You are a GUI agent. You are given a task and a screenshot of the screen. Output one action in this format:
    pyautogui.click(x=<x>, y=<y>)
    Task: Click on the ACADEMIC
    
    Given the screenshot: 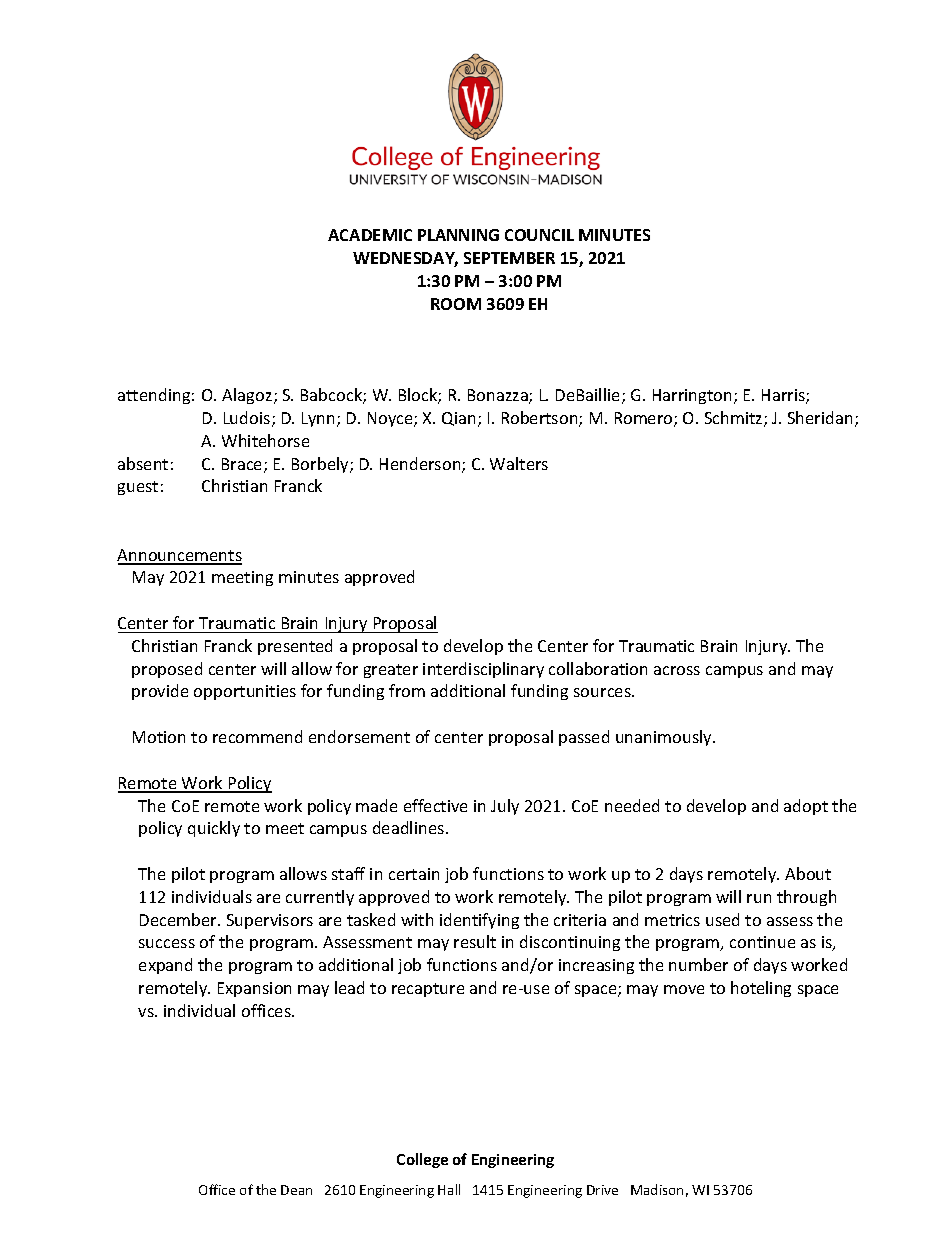 What is the action you would take?
    pyautogui.click(x=370, y=235)
